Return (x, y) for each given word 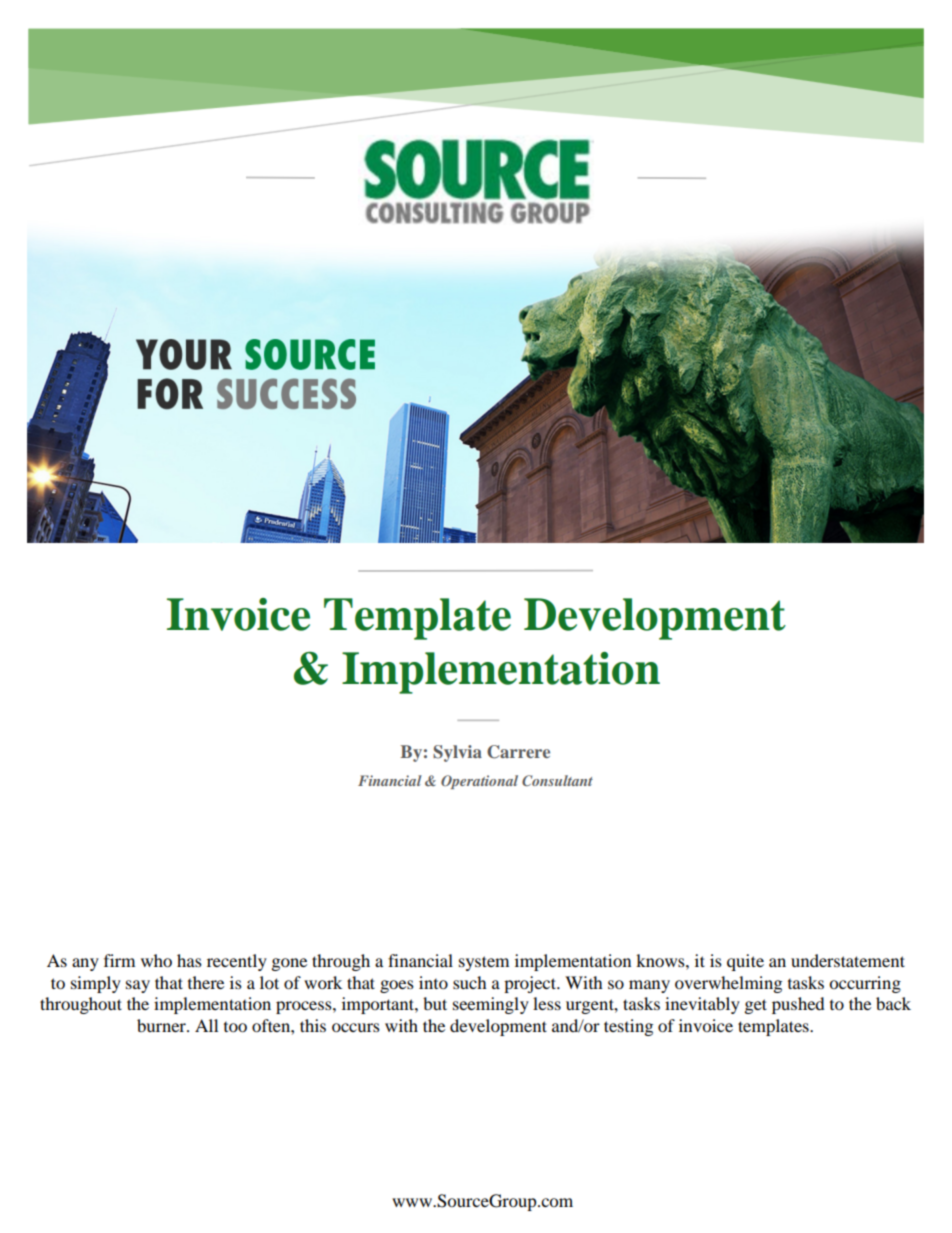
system (484, 963)
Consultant (557, 780)
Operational (479, 782)
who (156, 960)
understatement (848, 960)
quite (745, 962)
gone (289, 964)
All (206, 1025)
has (189, 960)
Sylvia (457, 753)
